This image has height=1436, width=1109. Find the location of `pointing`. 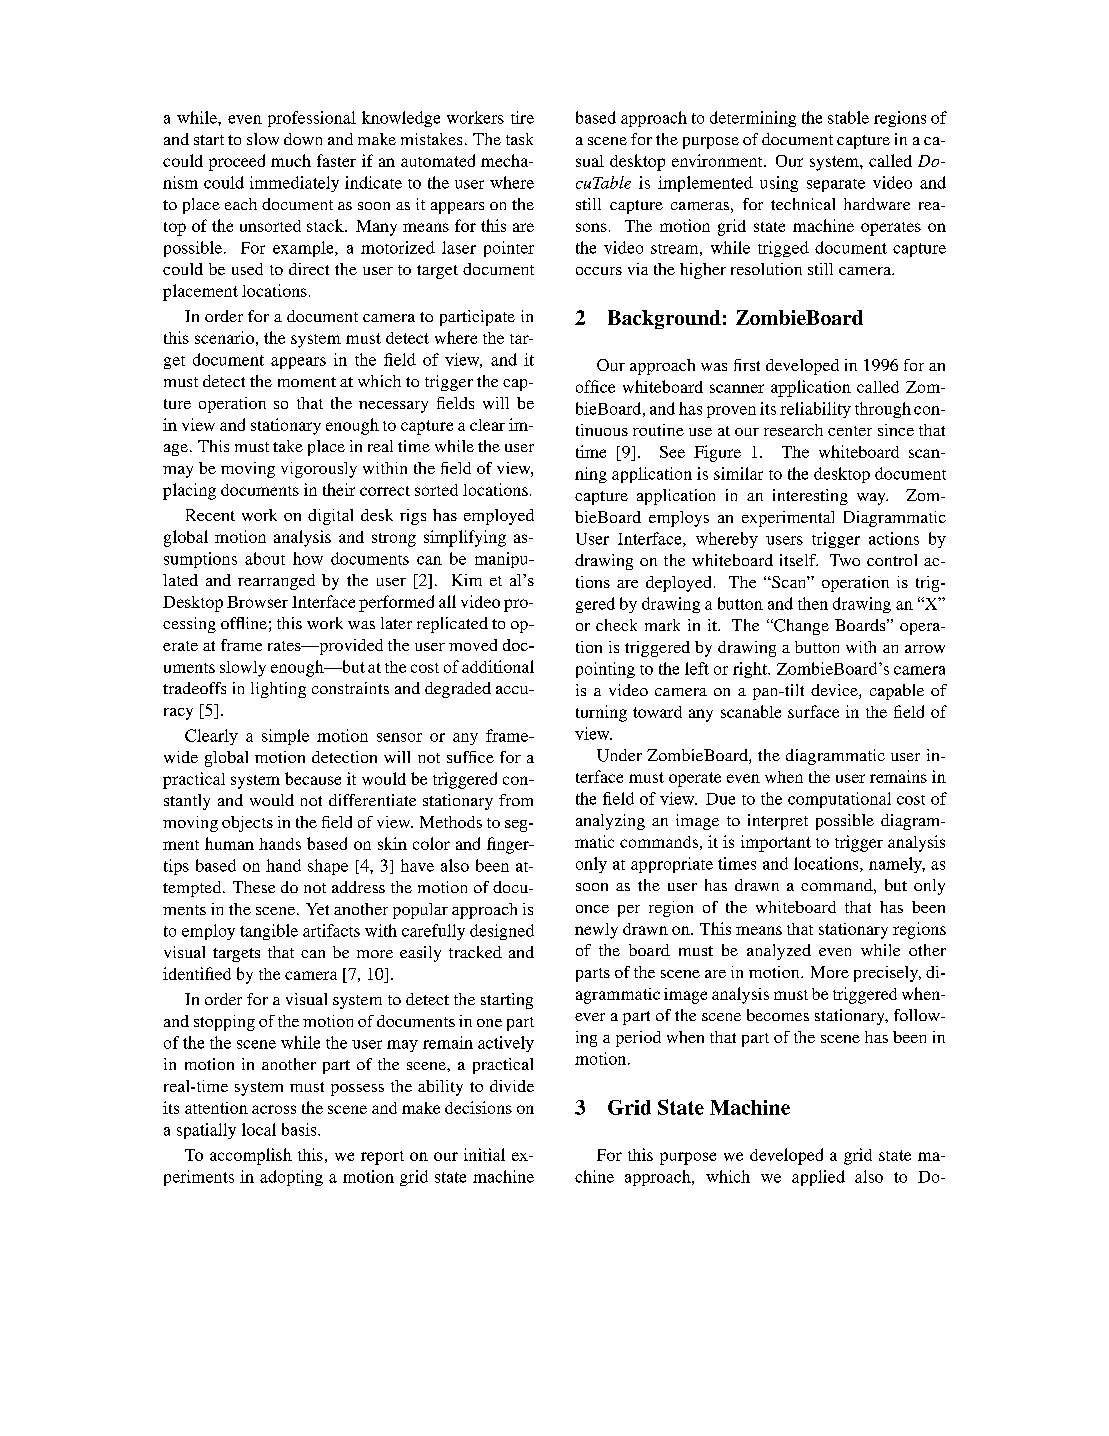

pointing is located at coordinates (605, 670).
